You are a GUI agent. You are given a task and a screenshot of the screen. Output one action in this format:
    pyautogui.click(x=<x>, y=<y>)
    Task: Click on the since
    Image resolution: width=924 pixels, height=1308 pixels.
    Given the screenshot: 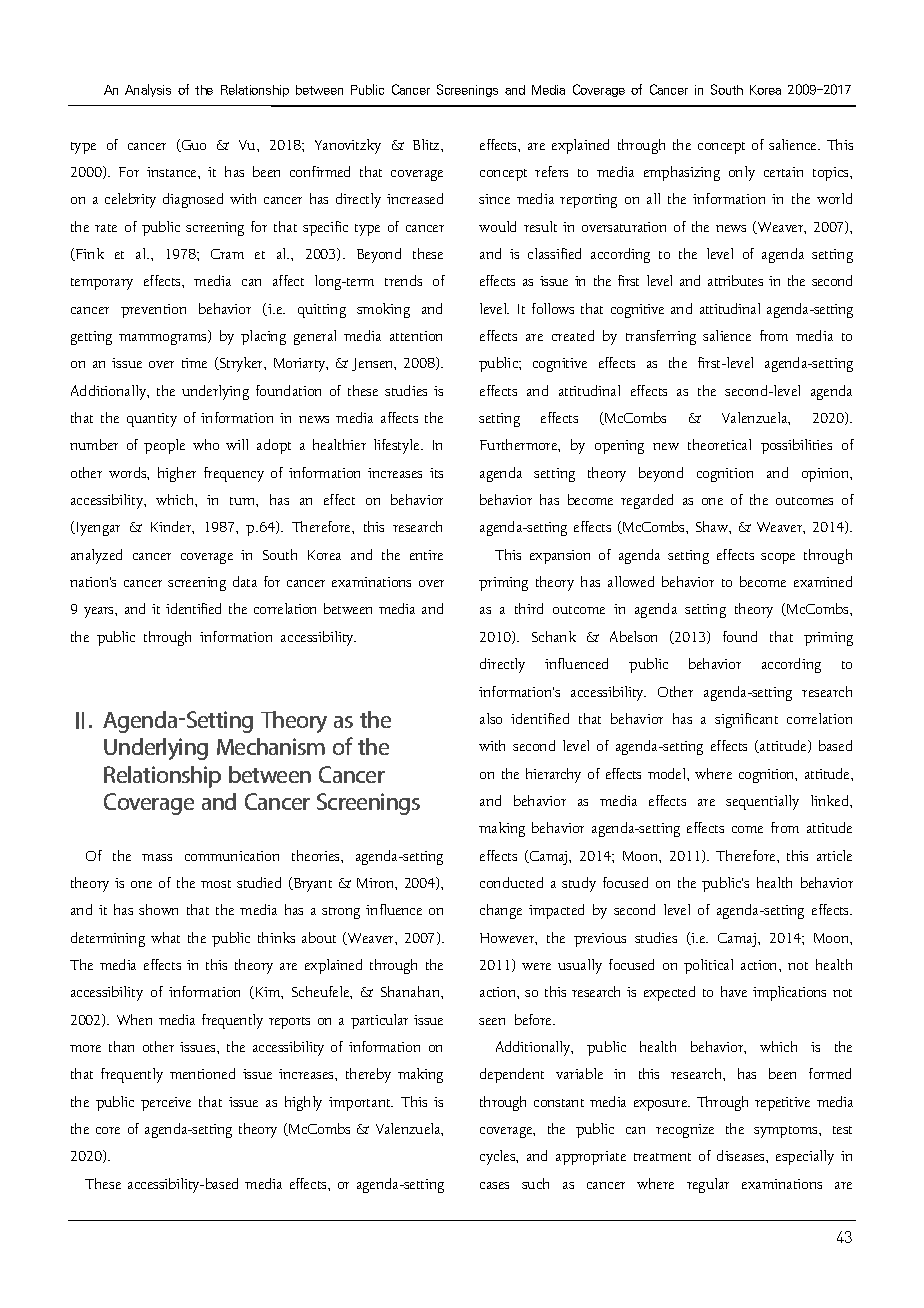 What is the action you would take?
    pyautogui.click(x=494, y=199)
